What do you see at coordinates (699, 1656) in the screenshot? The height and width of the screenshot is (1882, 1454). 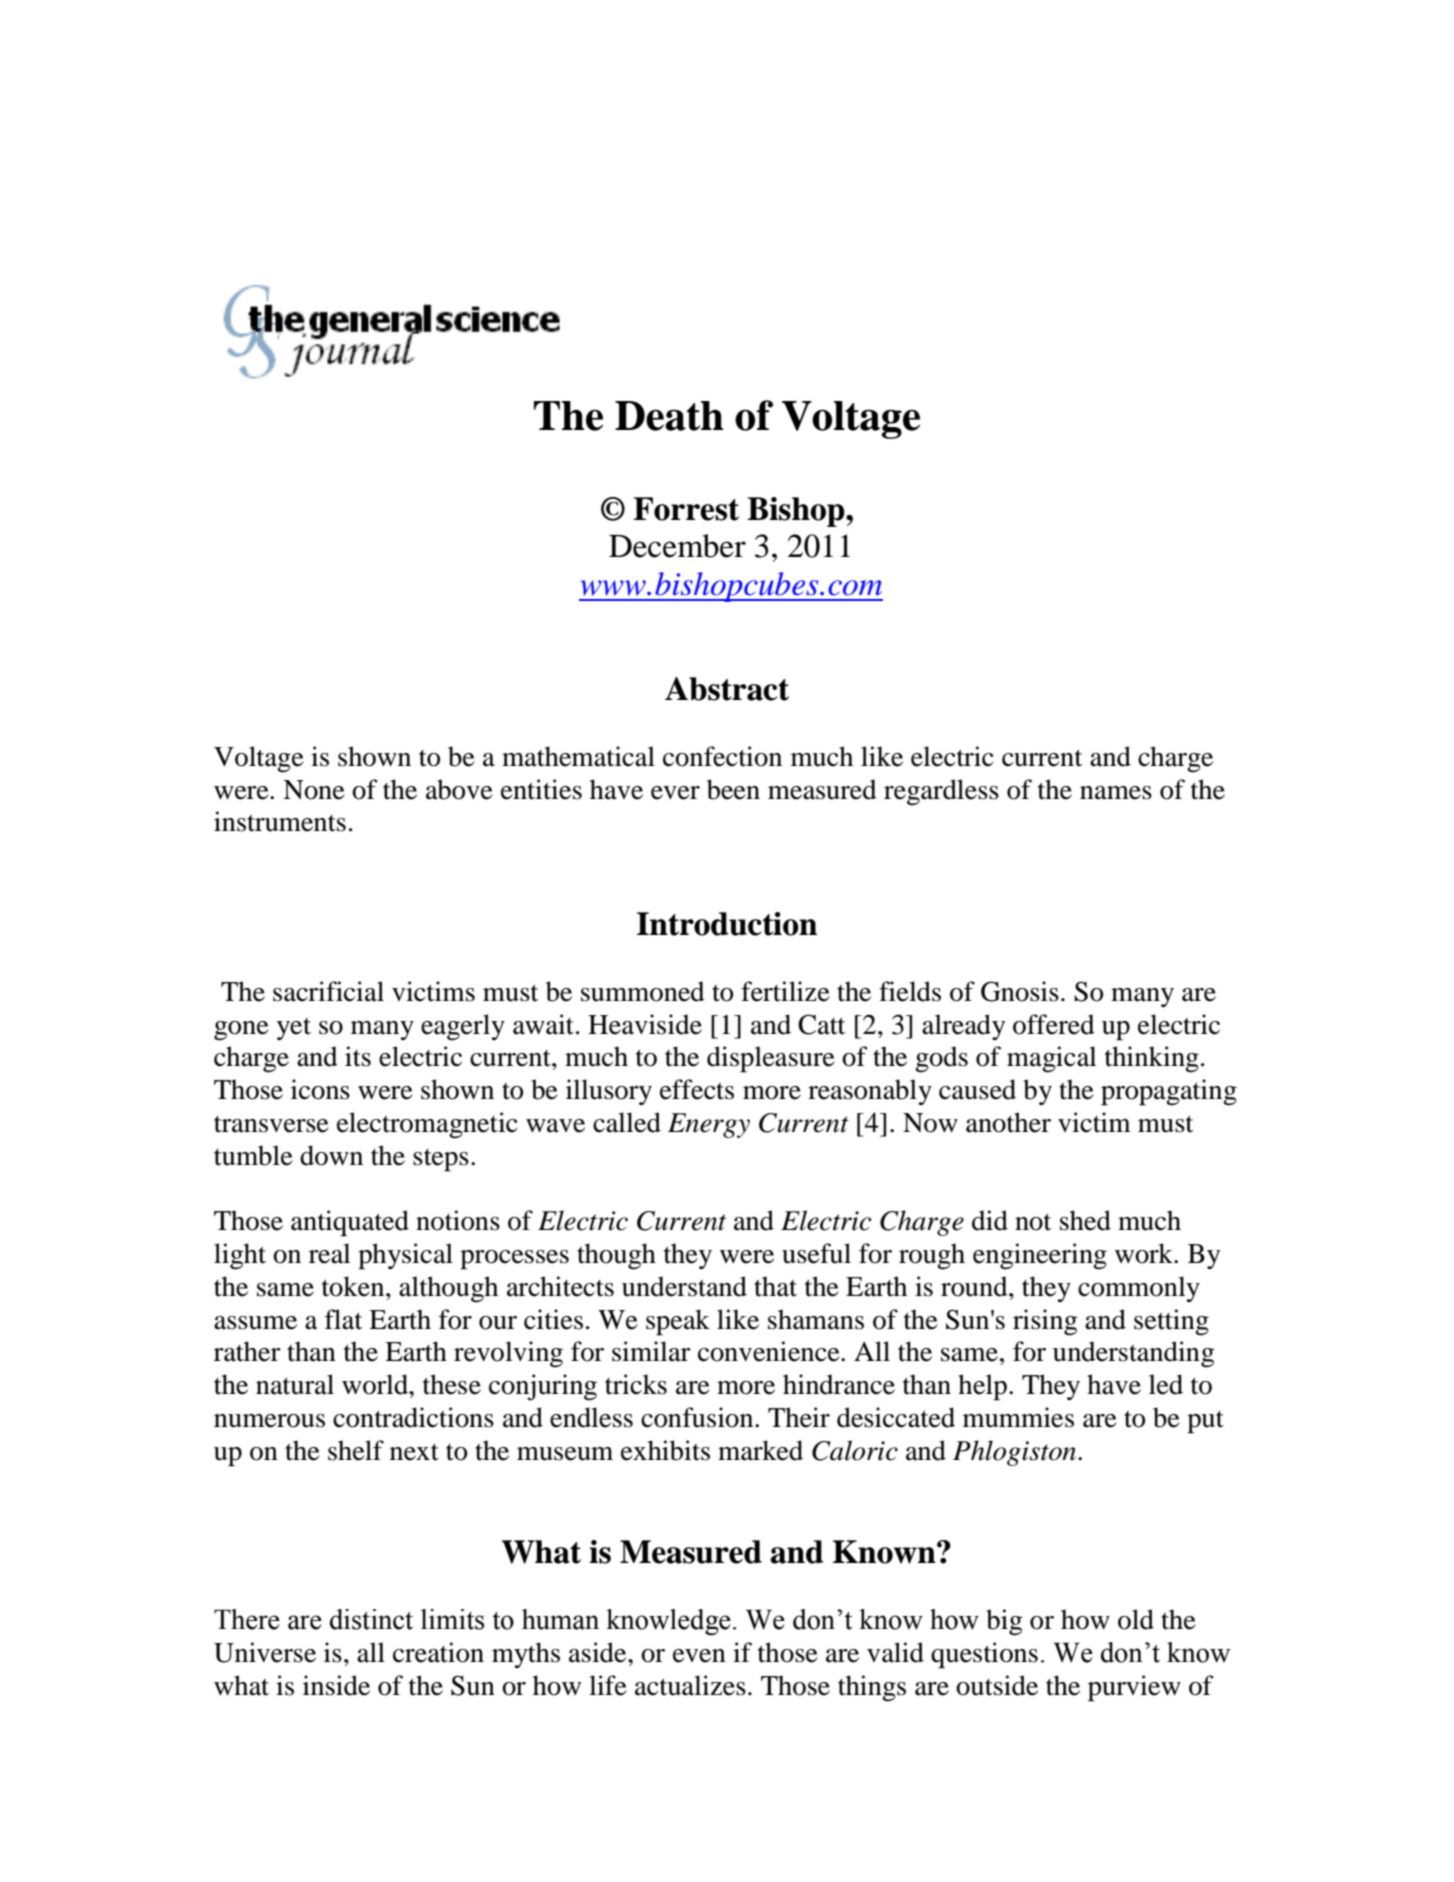 I see `even` at bounding box center [699, 1656].
